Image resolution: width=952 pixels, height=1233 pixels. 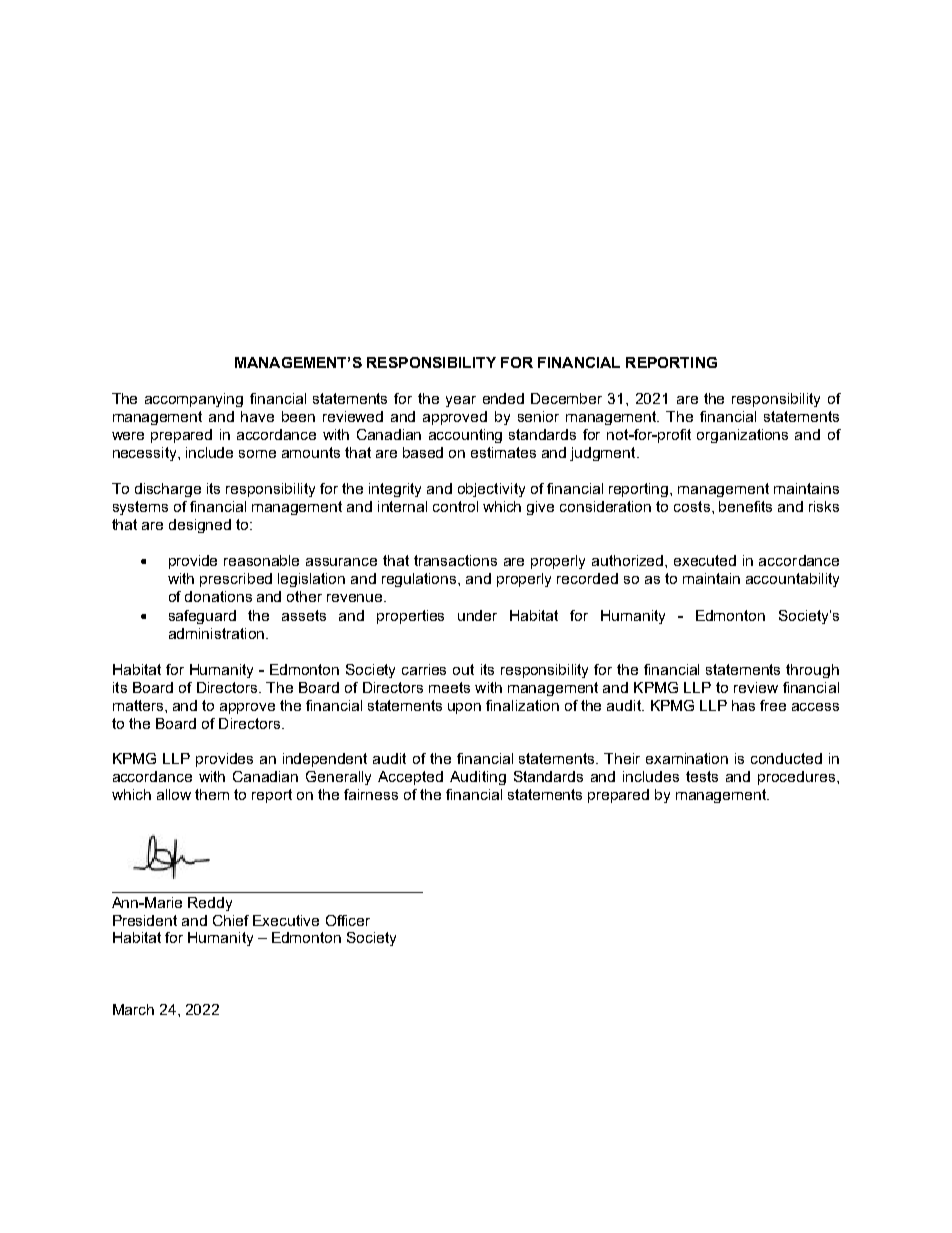 I want to click on tests, so click(x=702, y=776).
